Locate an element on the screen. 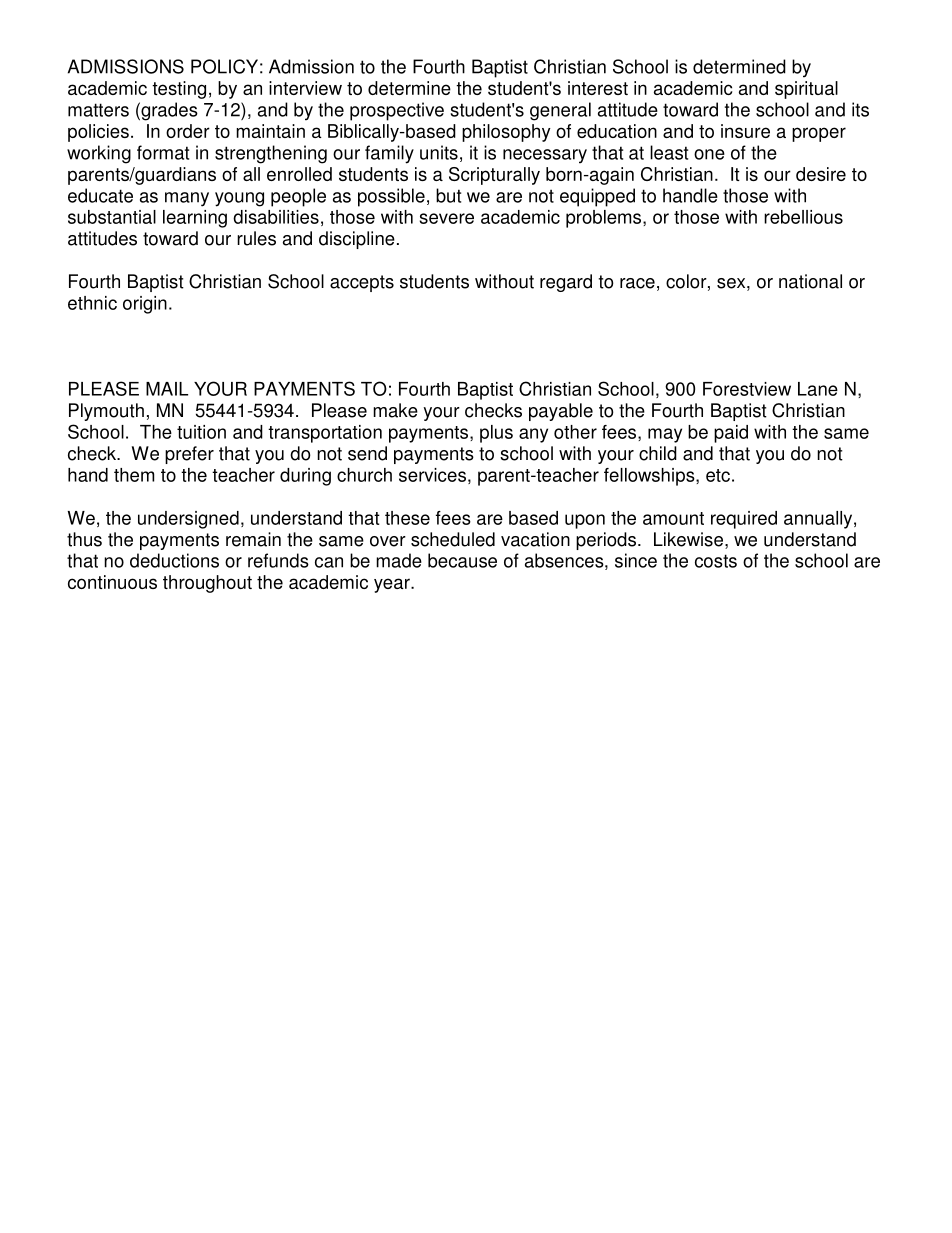  spiritual is located at coordinates (806, 90).
